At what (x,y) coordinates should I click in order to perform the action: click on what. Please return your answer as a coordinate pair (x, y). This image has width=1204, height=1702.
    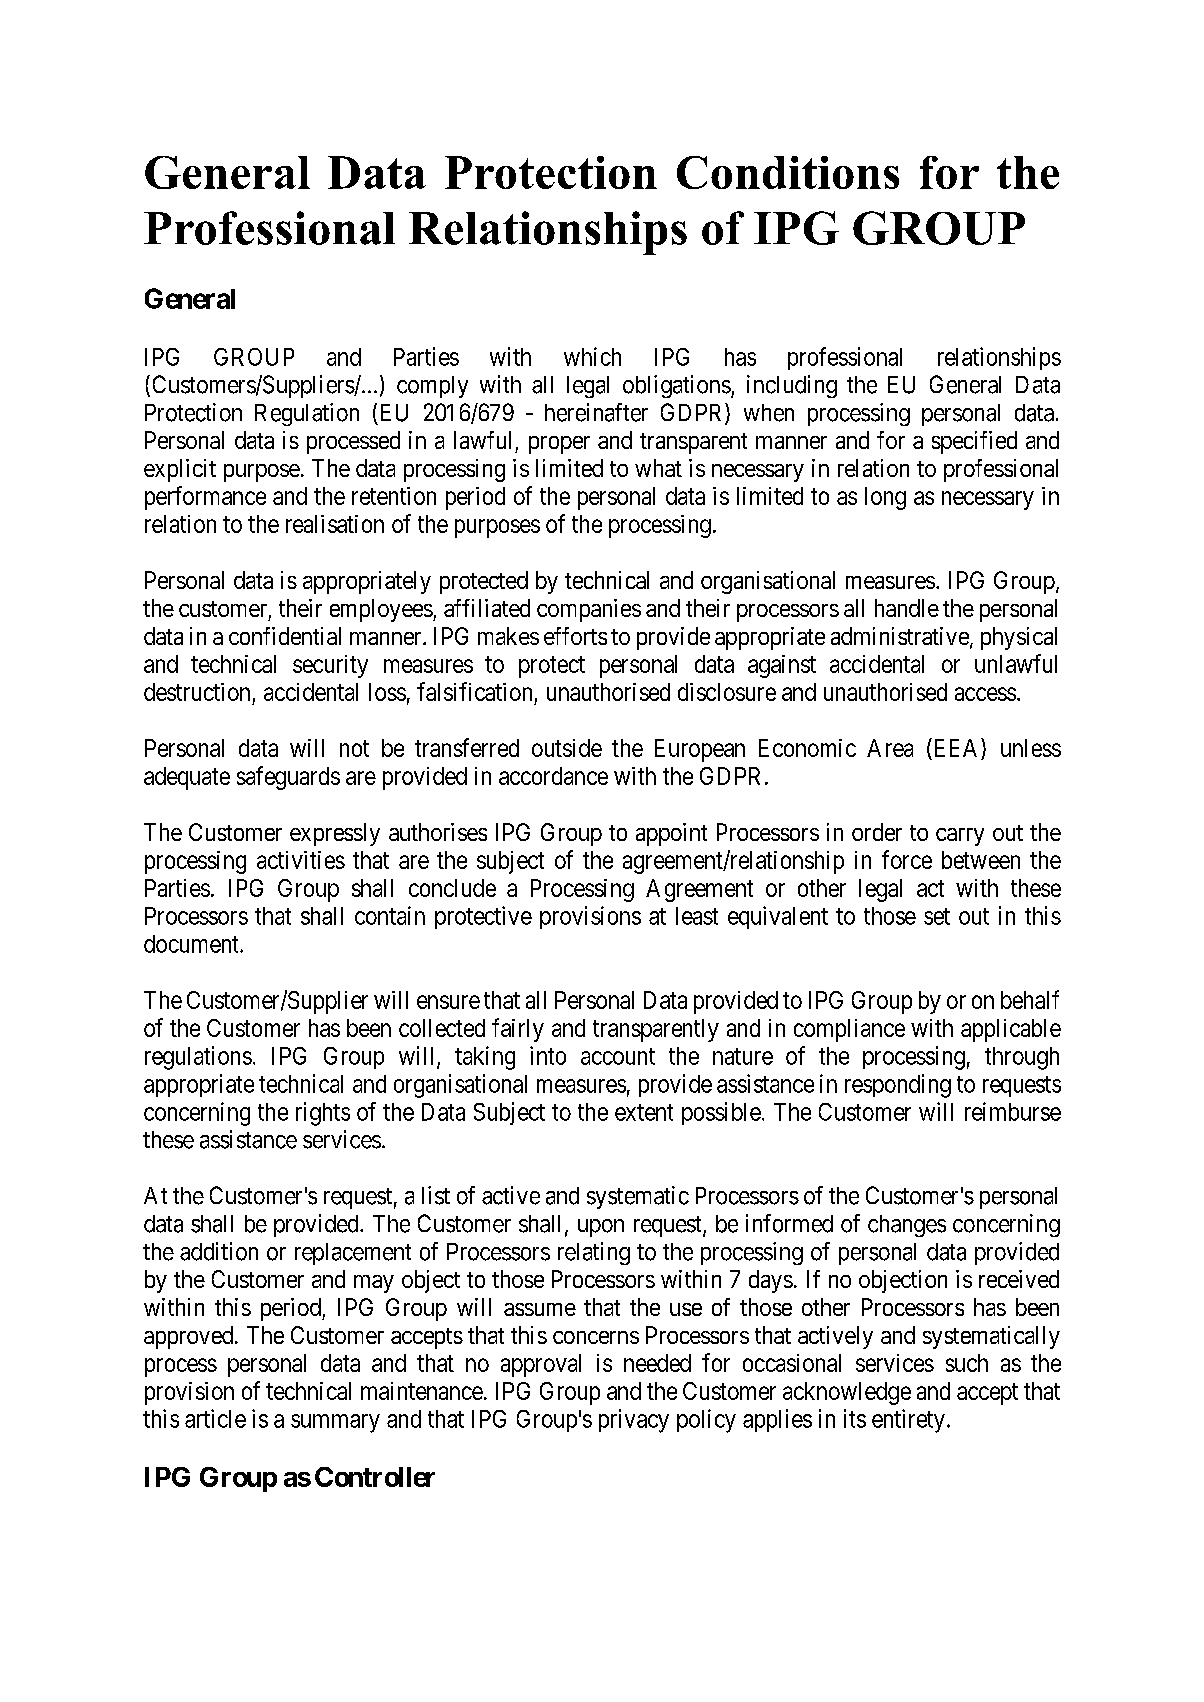
    Looking at the image, I should click on (658, 468).
